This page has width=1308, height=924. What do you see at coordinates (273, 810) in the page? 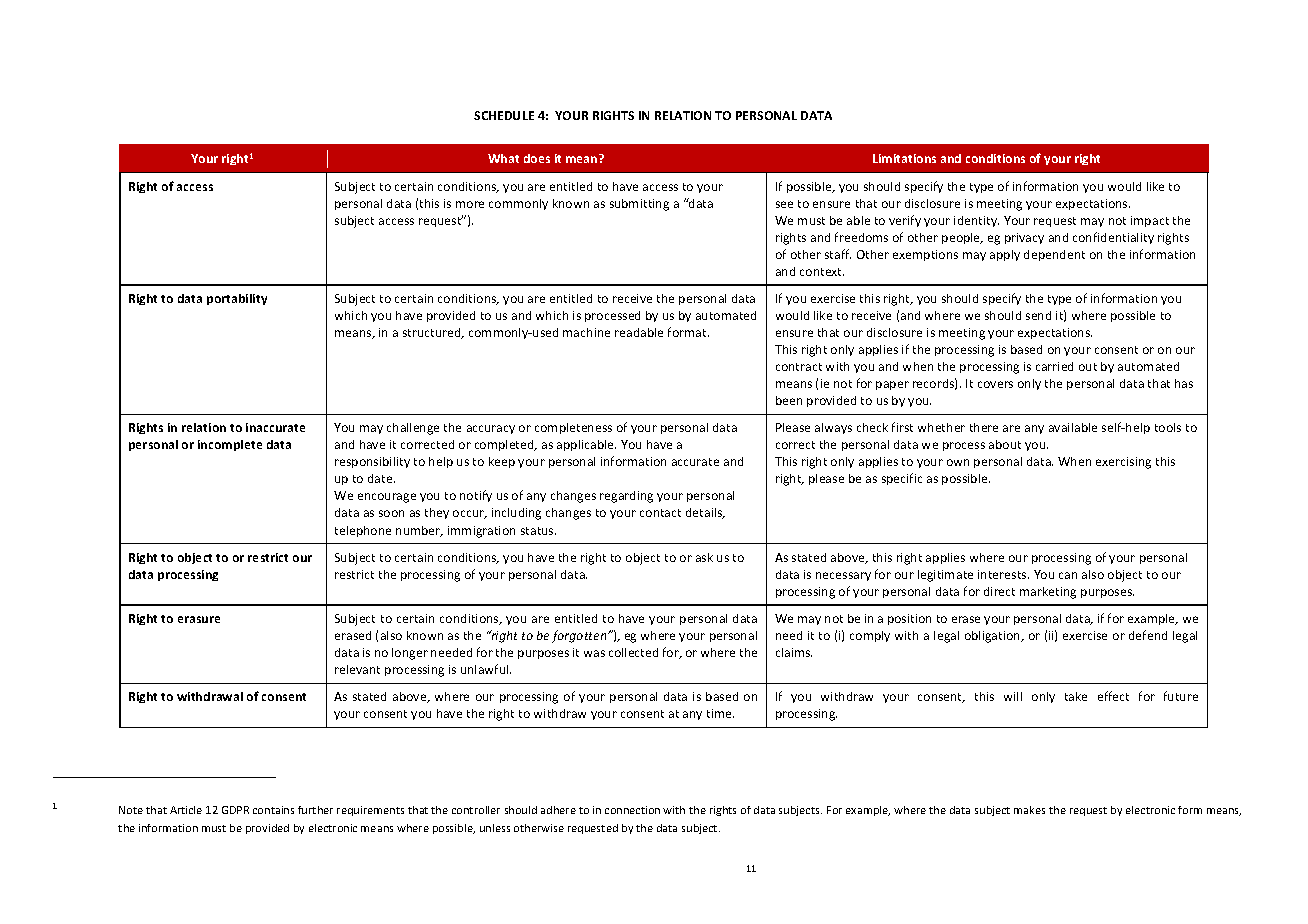
I see `contains` at bounding box center [273, 810].
